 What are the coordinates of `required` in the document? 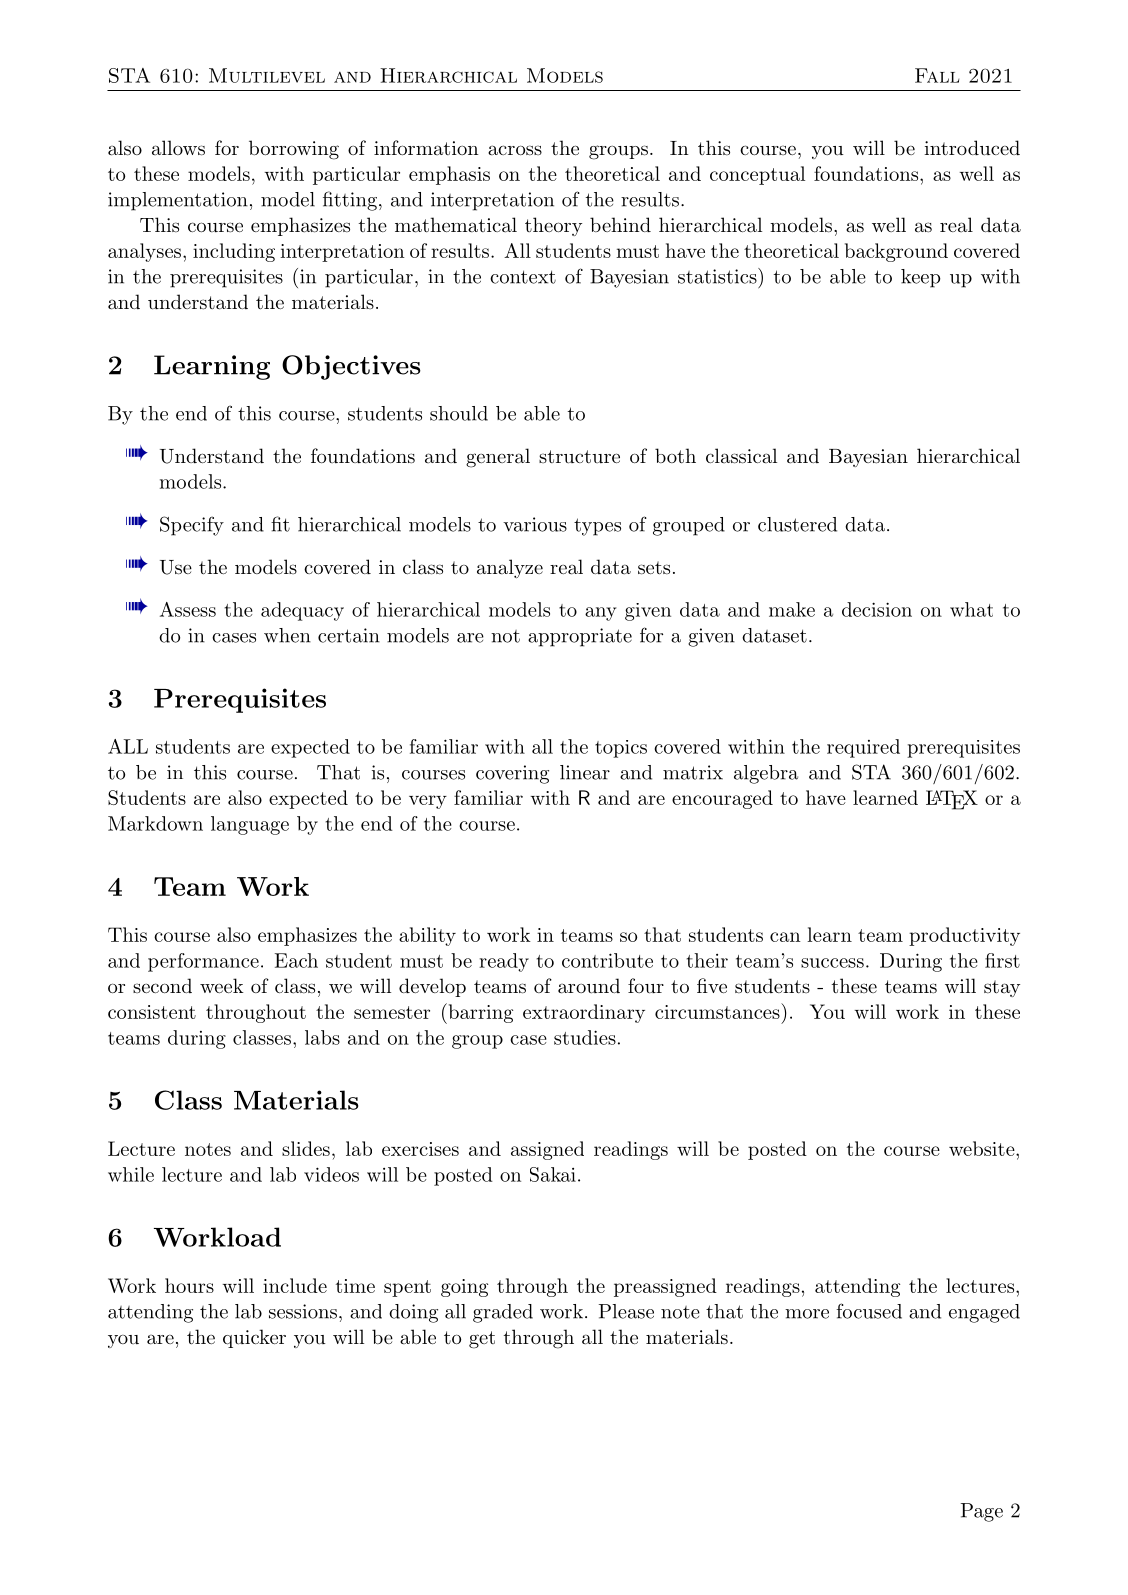 It's located at (863, 748).
